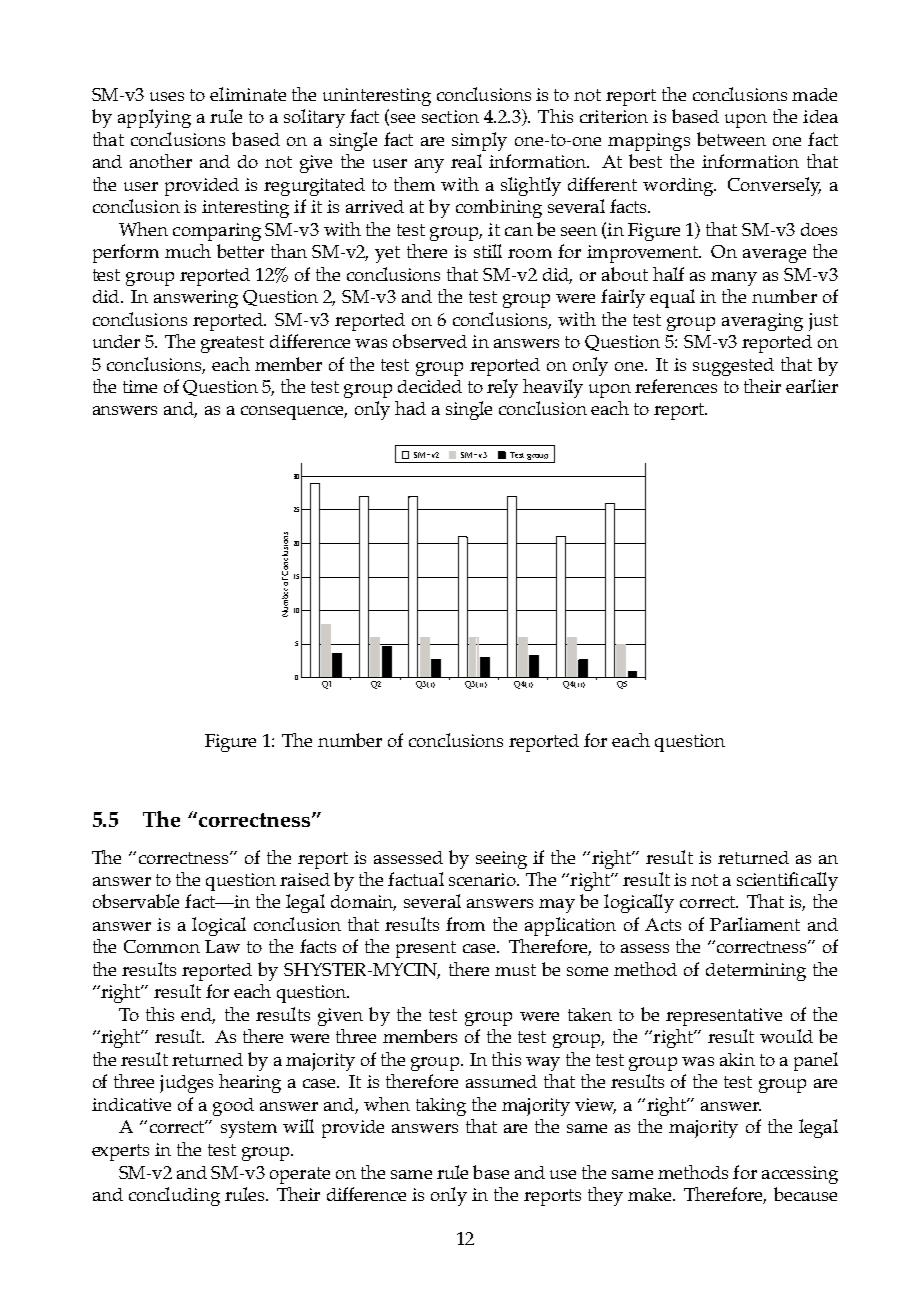  I want to click on simply, so click(479, 141).
